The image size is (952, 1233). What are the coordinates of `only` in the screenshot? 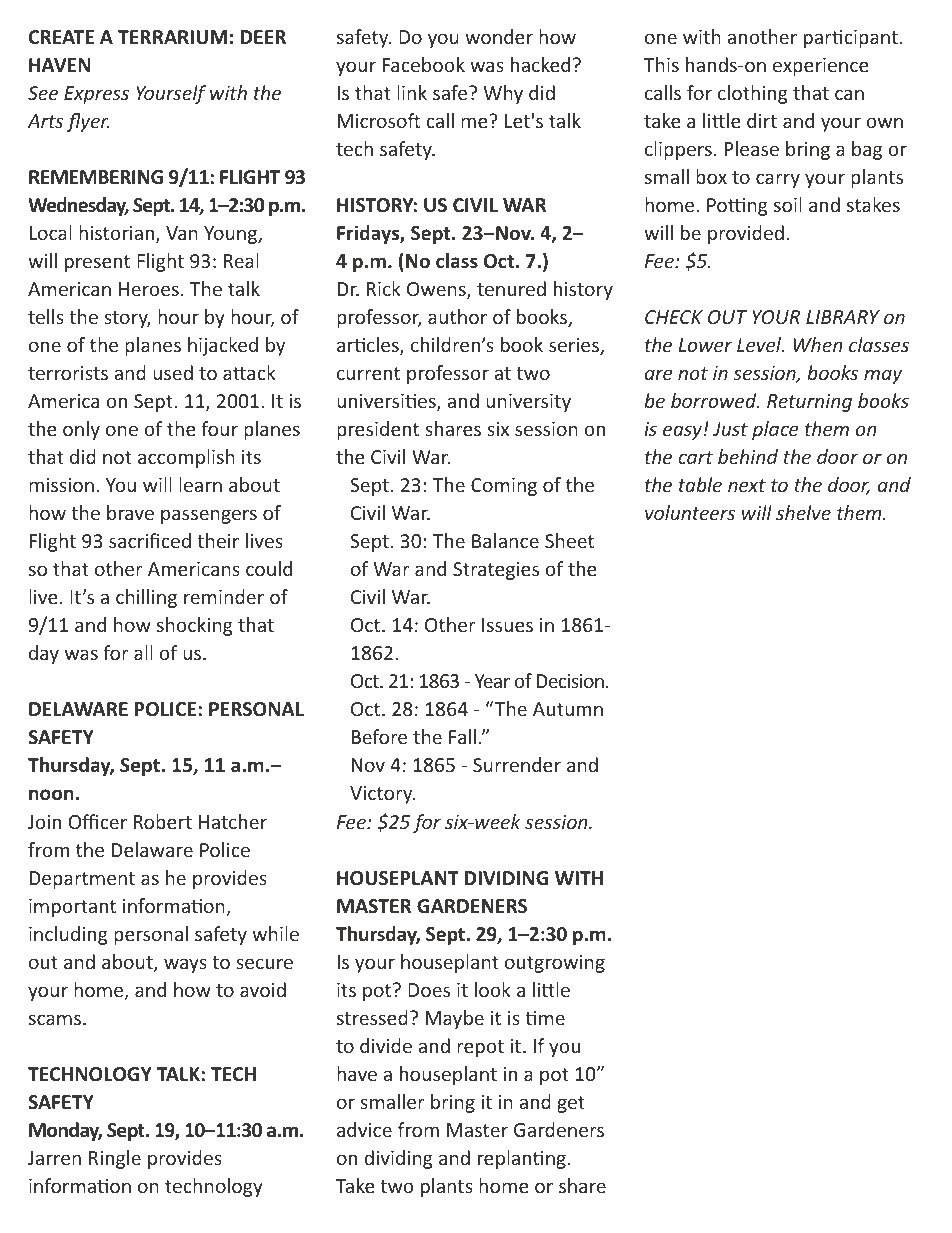 It's located at (81, 430).
